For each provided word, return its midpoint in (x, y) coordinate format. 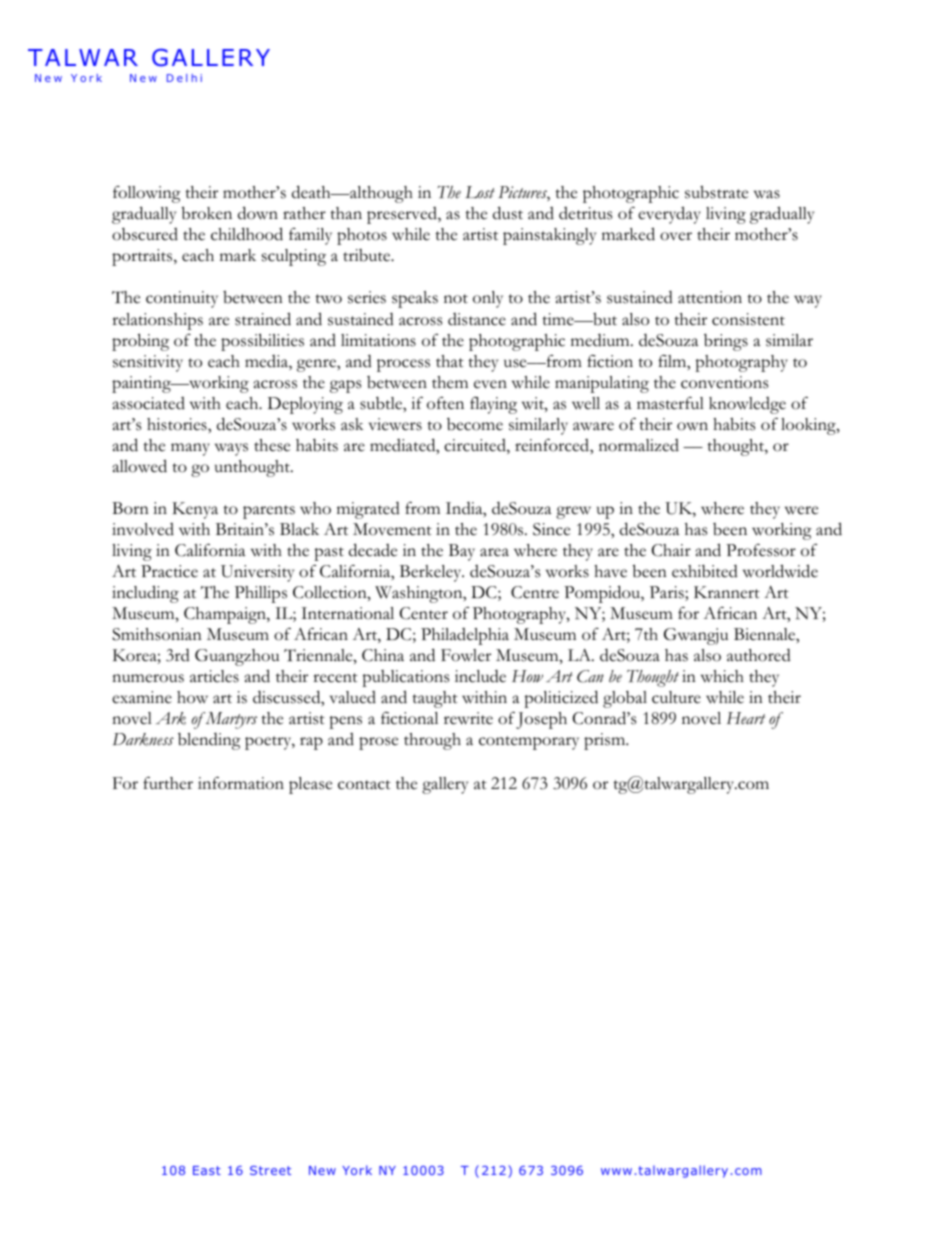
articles (214, 676)
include (480, 676)
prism (606, 741)
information (241, 783)
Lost (480, 192)
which (722, 676)
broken (207, 213)
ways (231, 449)
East (207, 1170)
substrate (716, 192)
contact (364, 785)
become (475, 424)
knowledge (747, 405)
